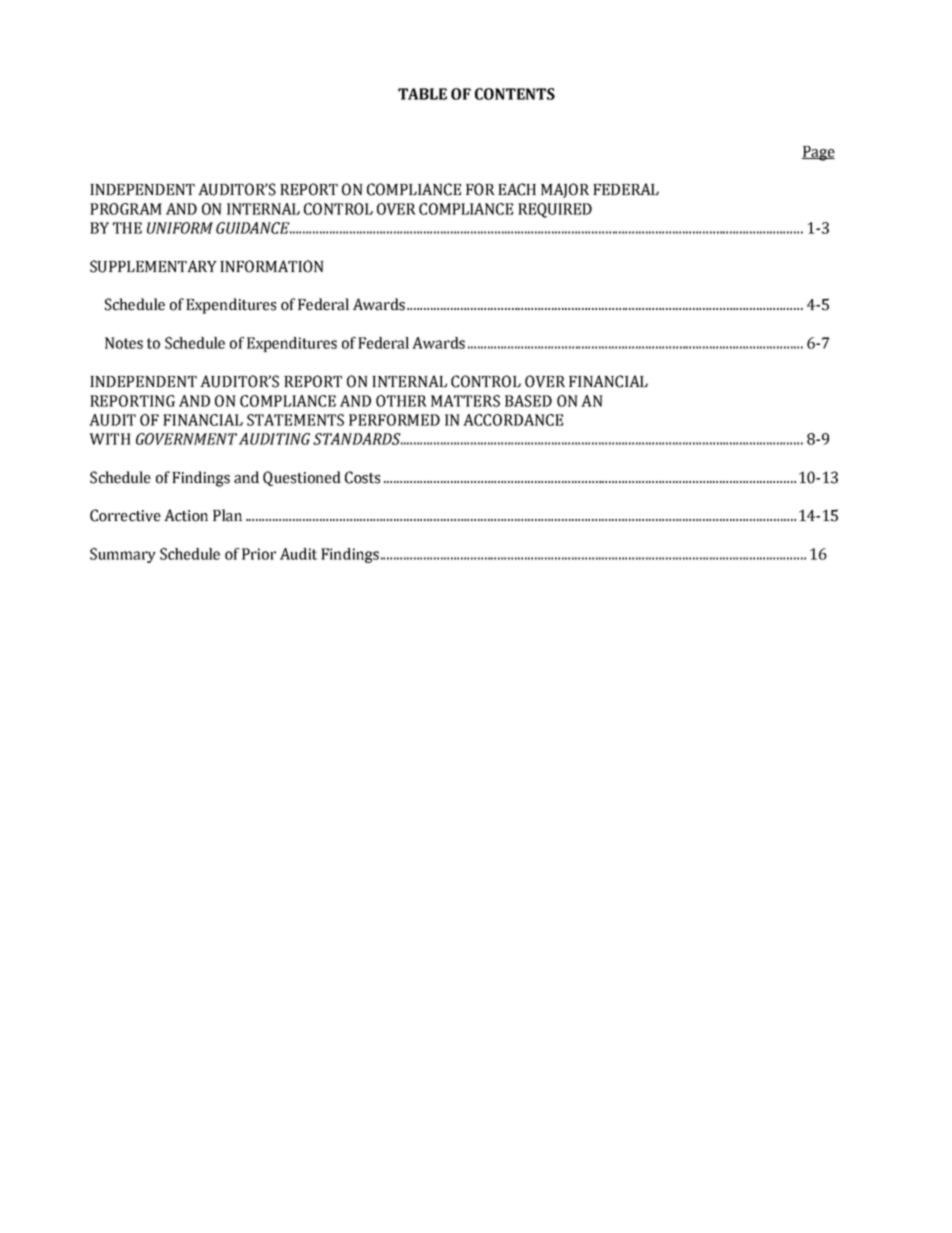 Image resolution: width=952 pixels, height=1233 pixels. Describe the element at coordinates (528, 401) in the screenshot. I see `BASED` at that location.
